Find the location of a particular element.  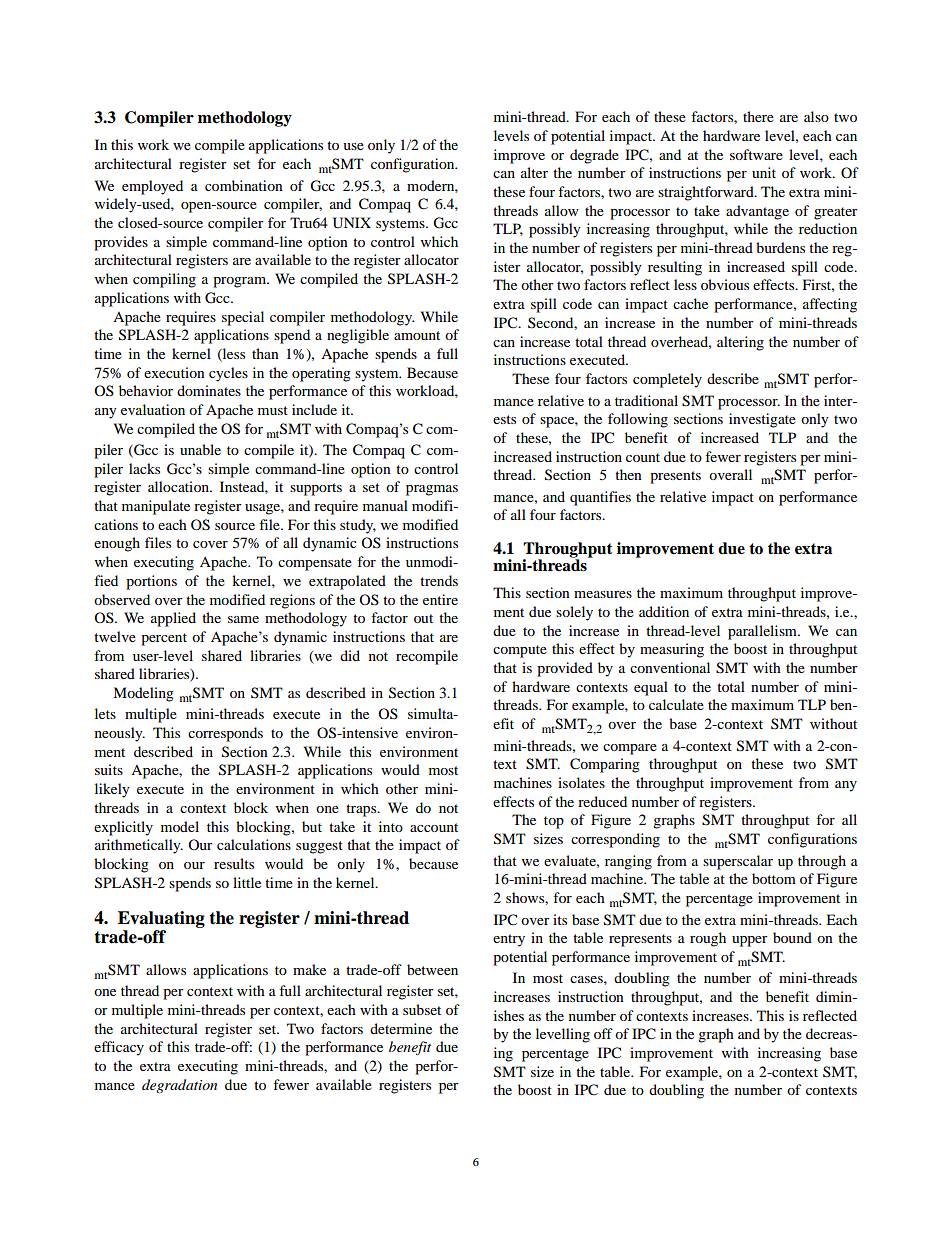

subset is located at coordinates (422, 1009).
